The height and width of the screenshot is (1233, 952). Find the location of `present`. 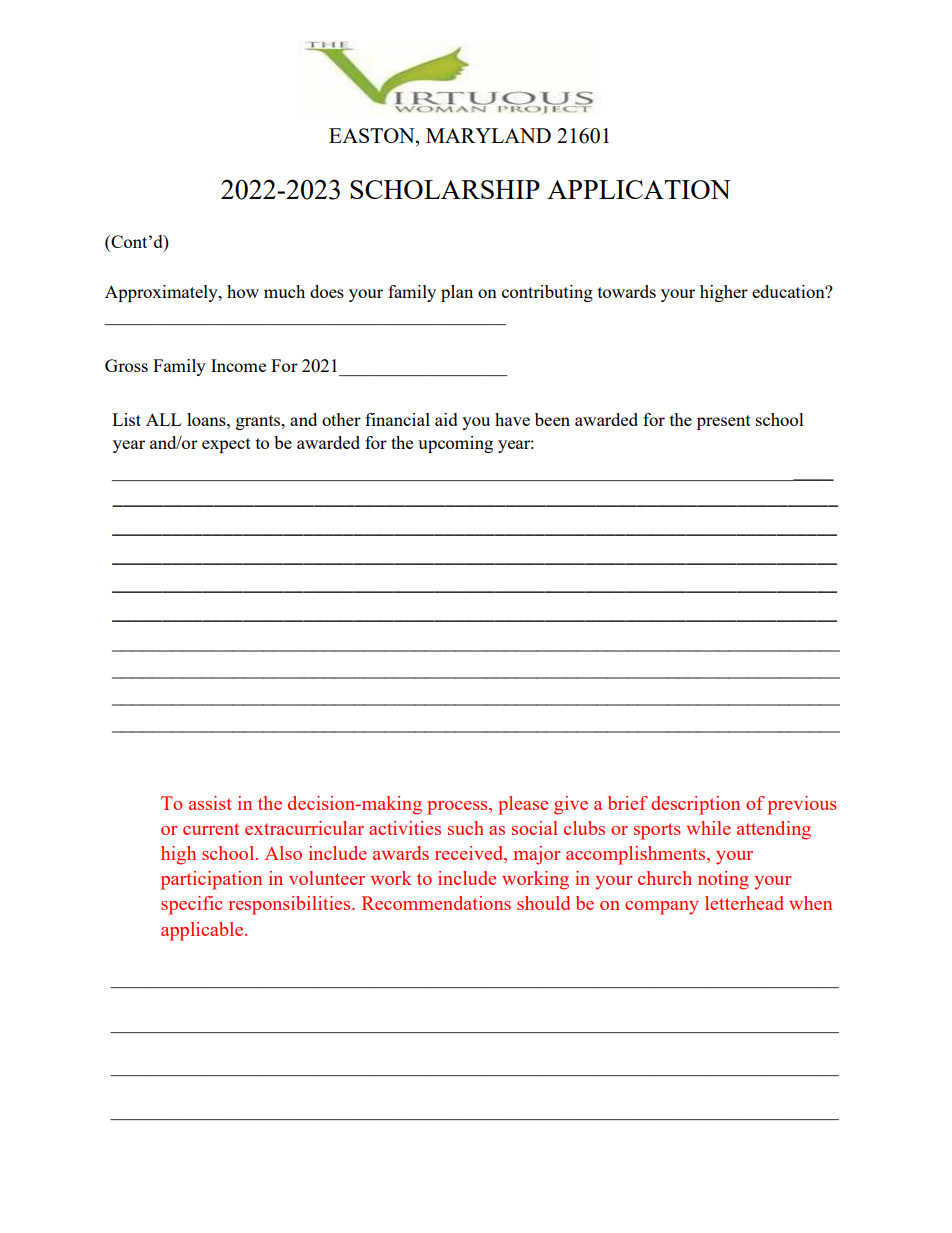

present is located at coordinates (724, 422).
